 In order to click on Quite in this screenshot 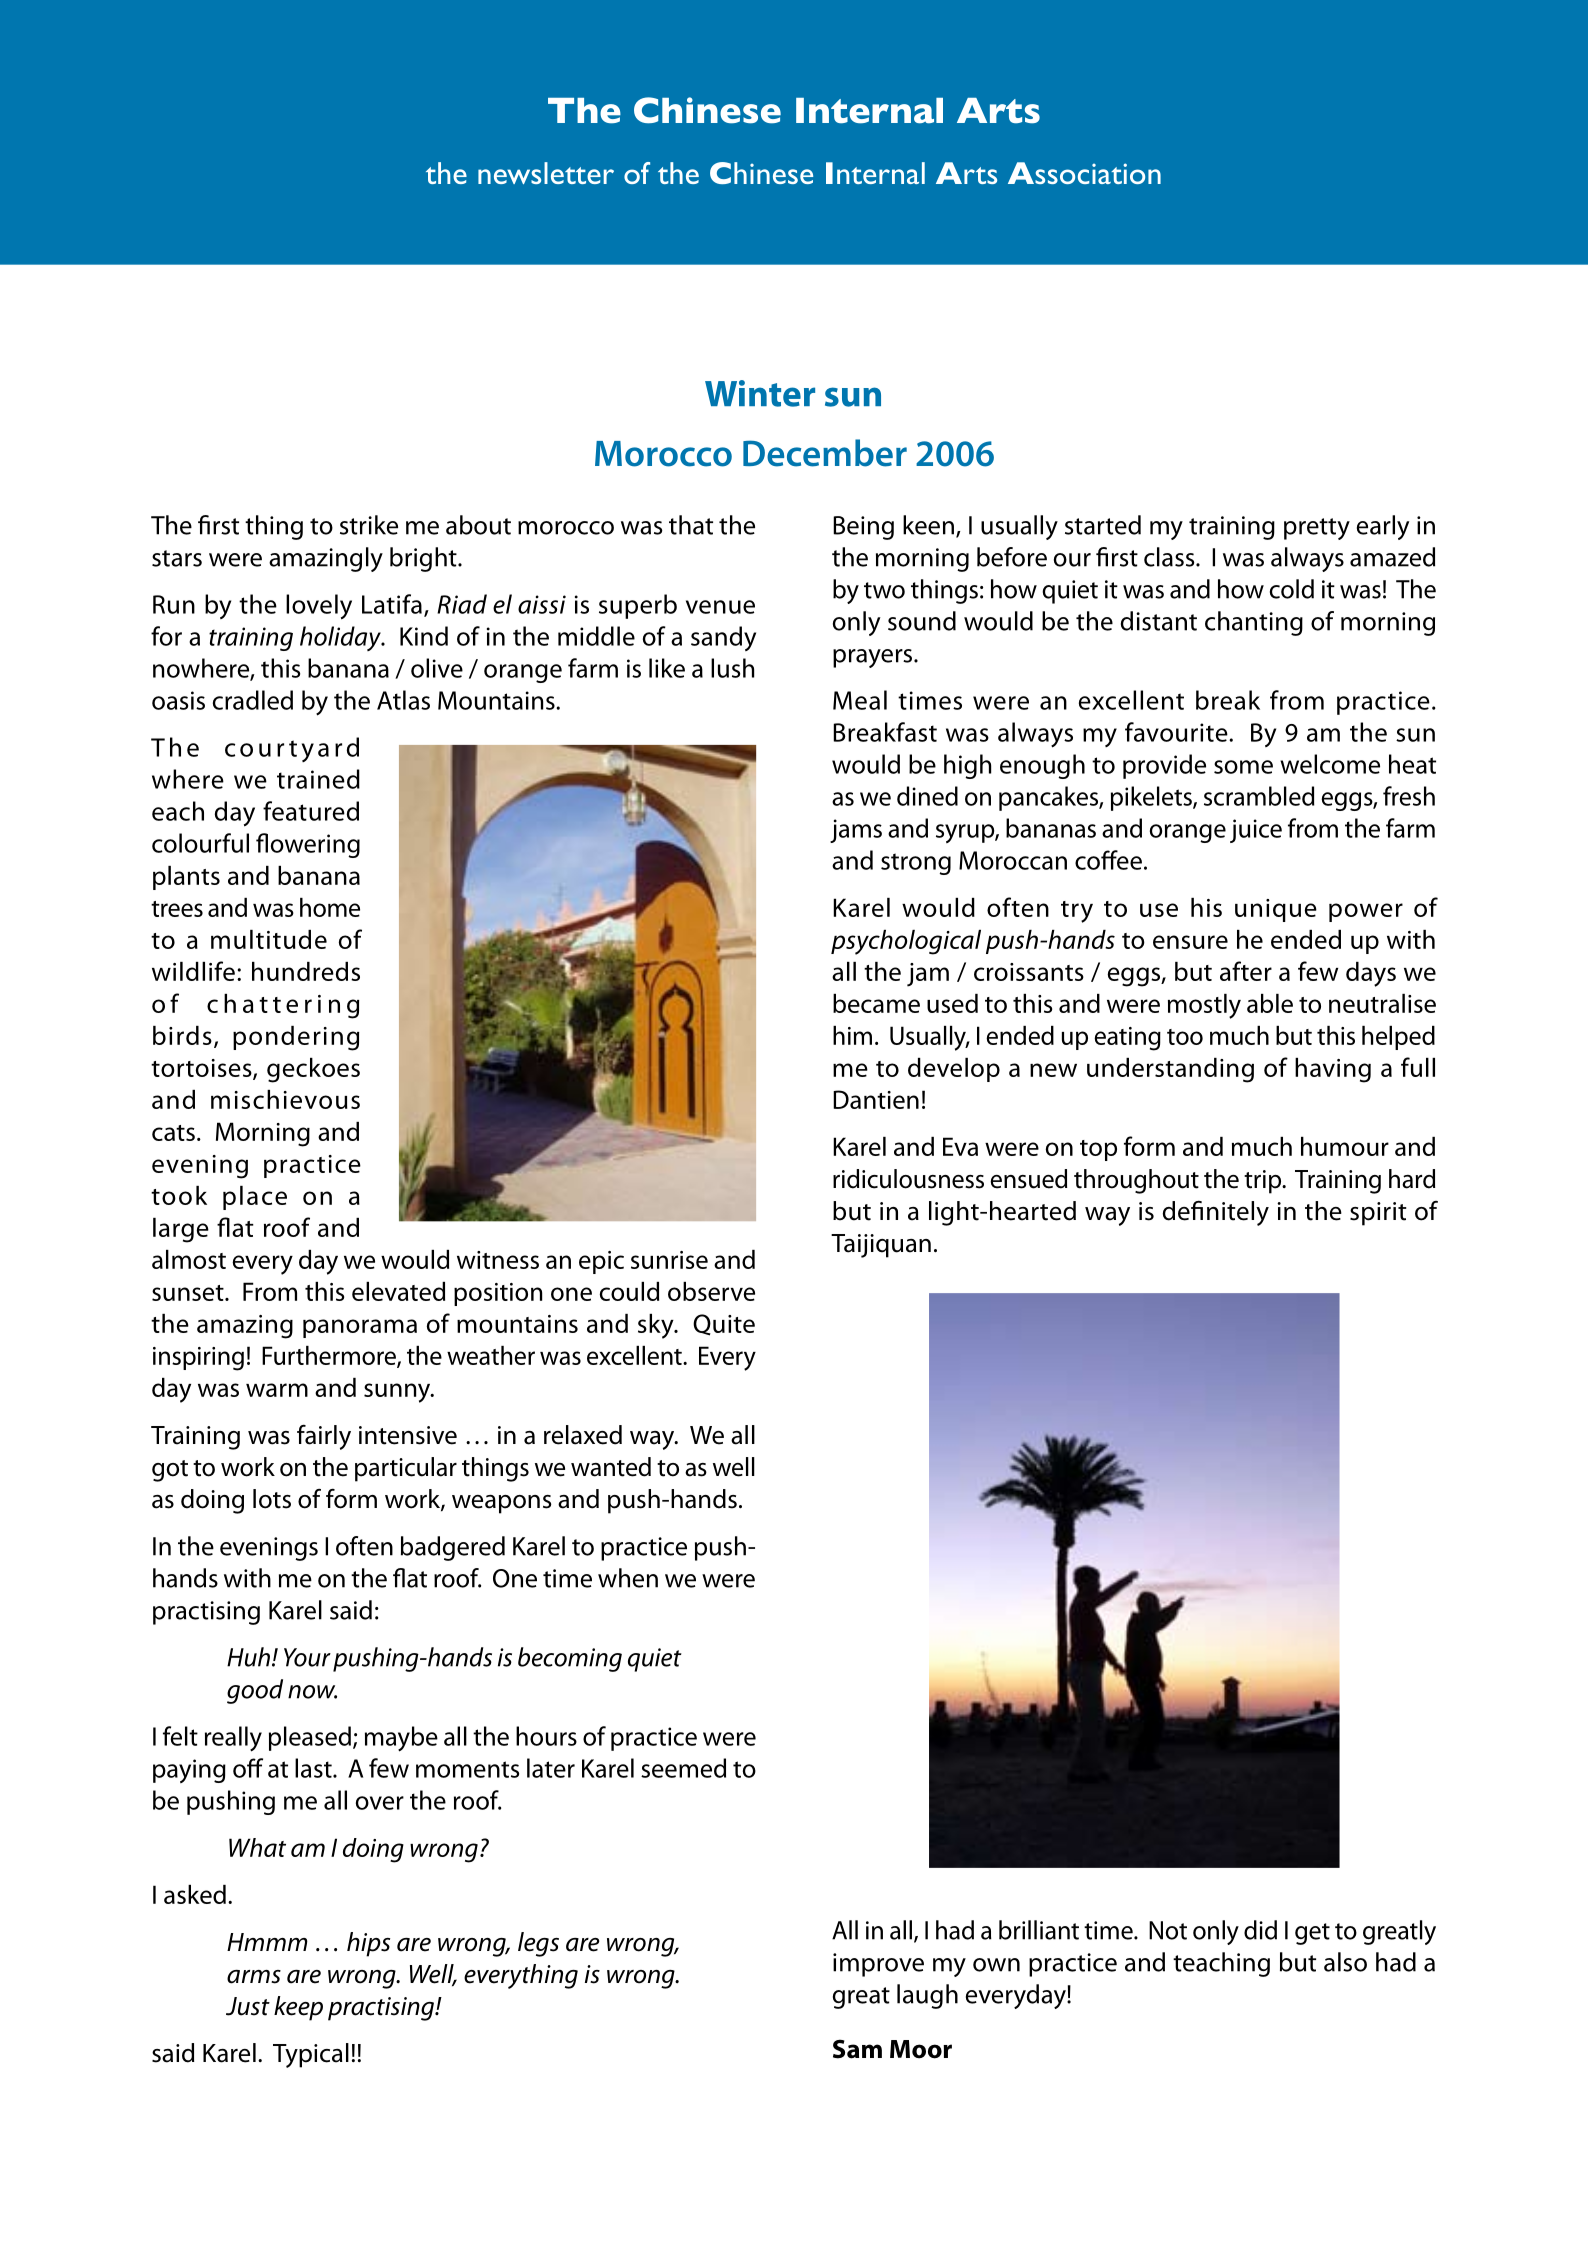, I will do `click(724, 1325)`.
